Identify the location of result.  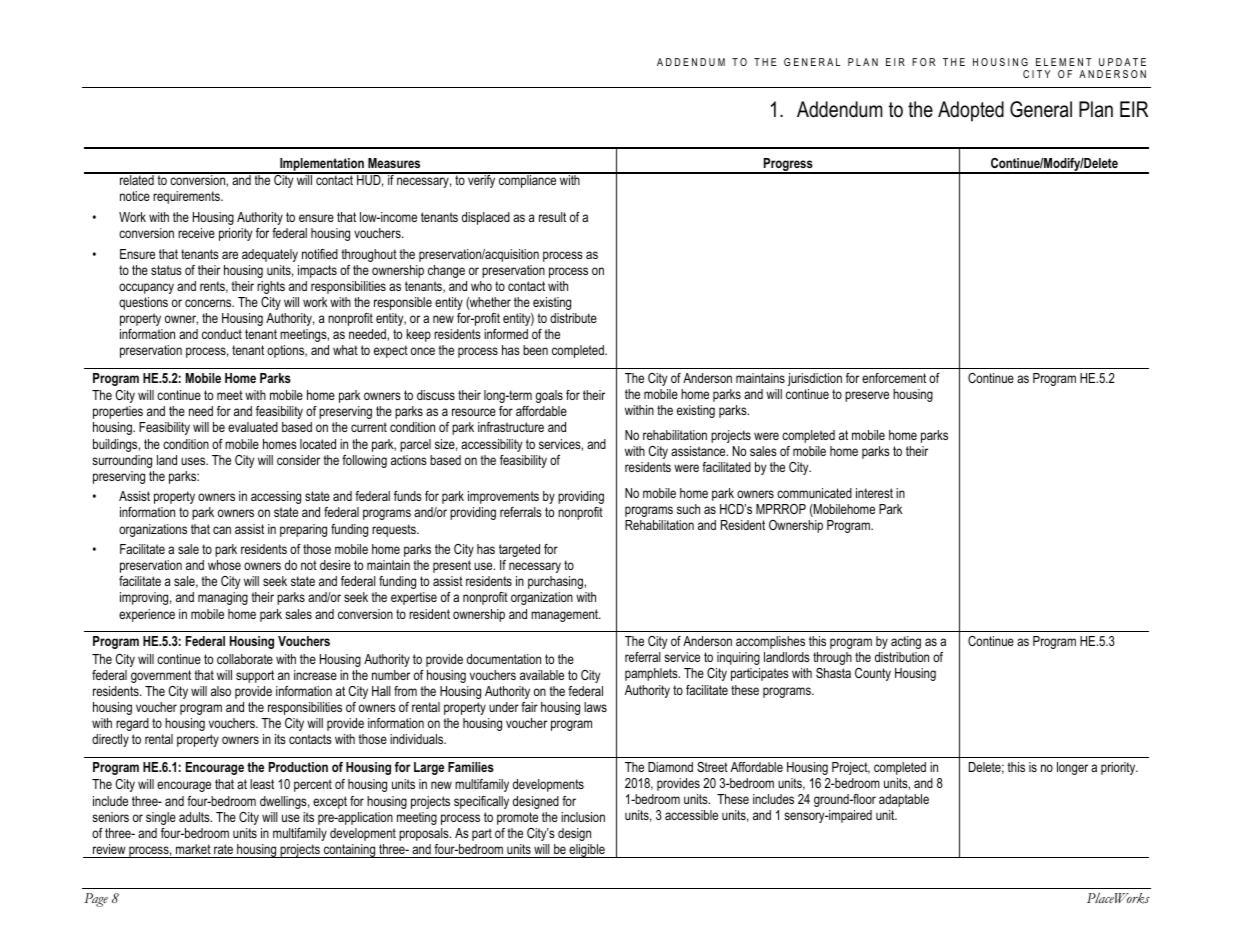
(552, 217).
